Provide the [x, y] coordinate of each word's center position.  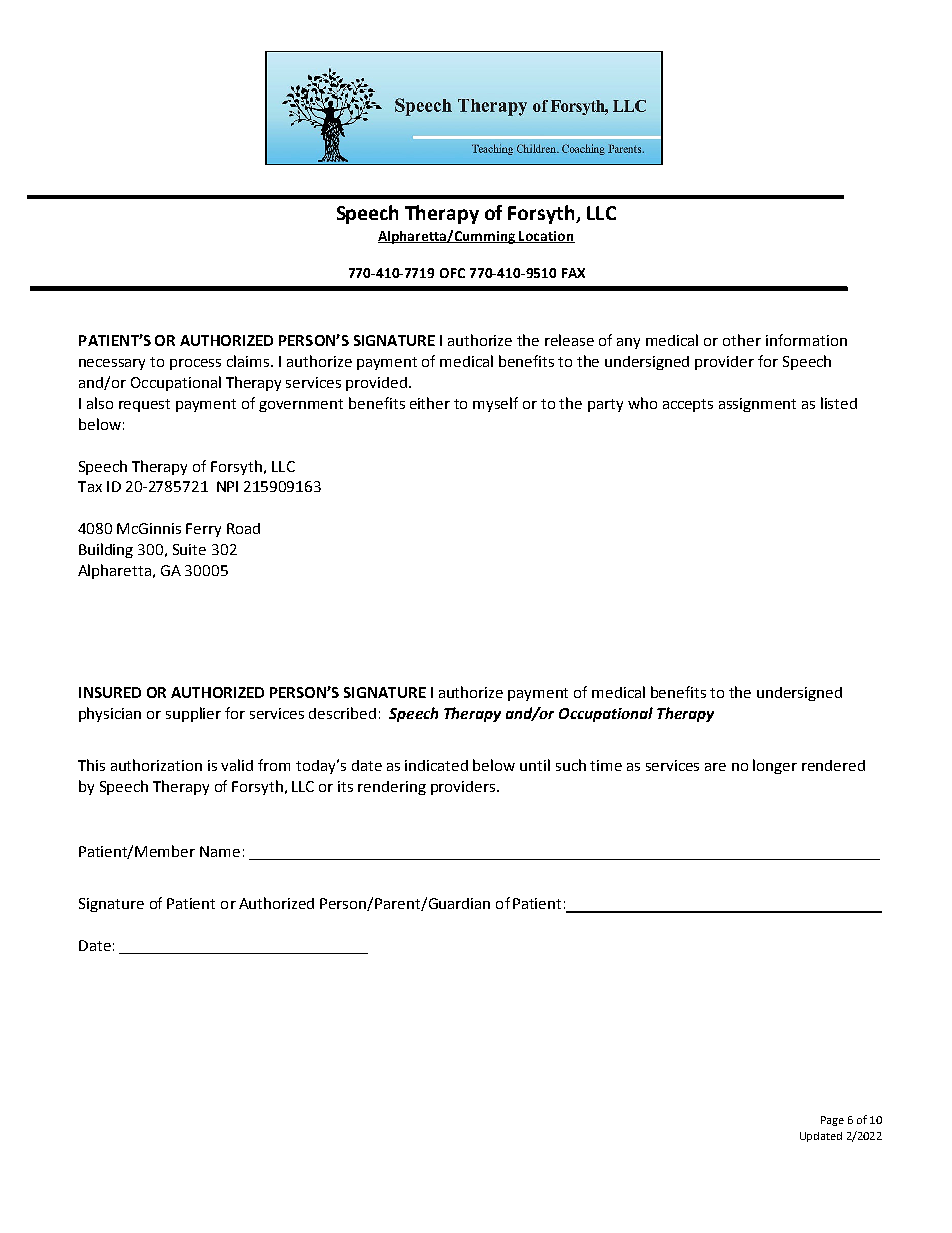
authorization [156, 765]
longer [775, 766]
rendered [833, 765]
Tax [90, 486]
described [342, 713]
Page [832, 1121]
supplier [193, 714]
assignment [757, 405]
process [195, 364]
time [606, 765]
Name [220, 851]
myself [495, 404]
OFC [452, 273]
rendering [392, 788]
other [742, 340]
